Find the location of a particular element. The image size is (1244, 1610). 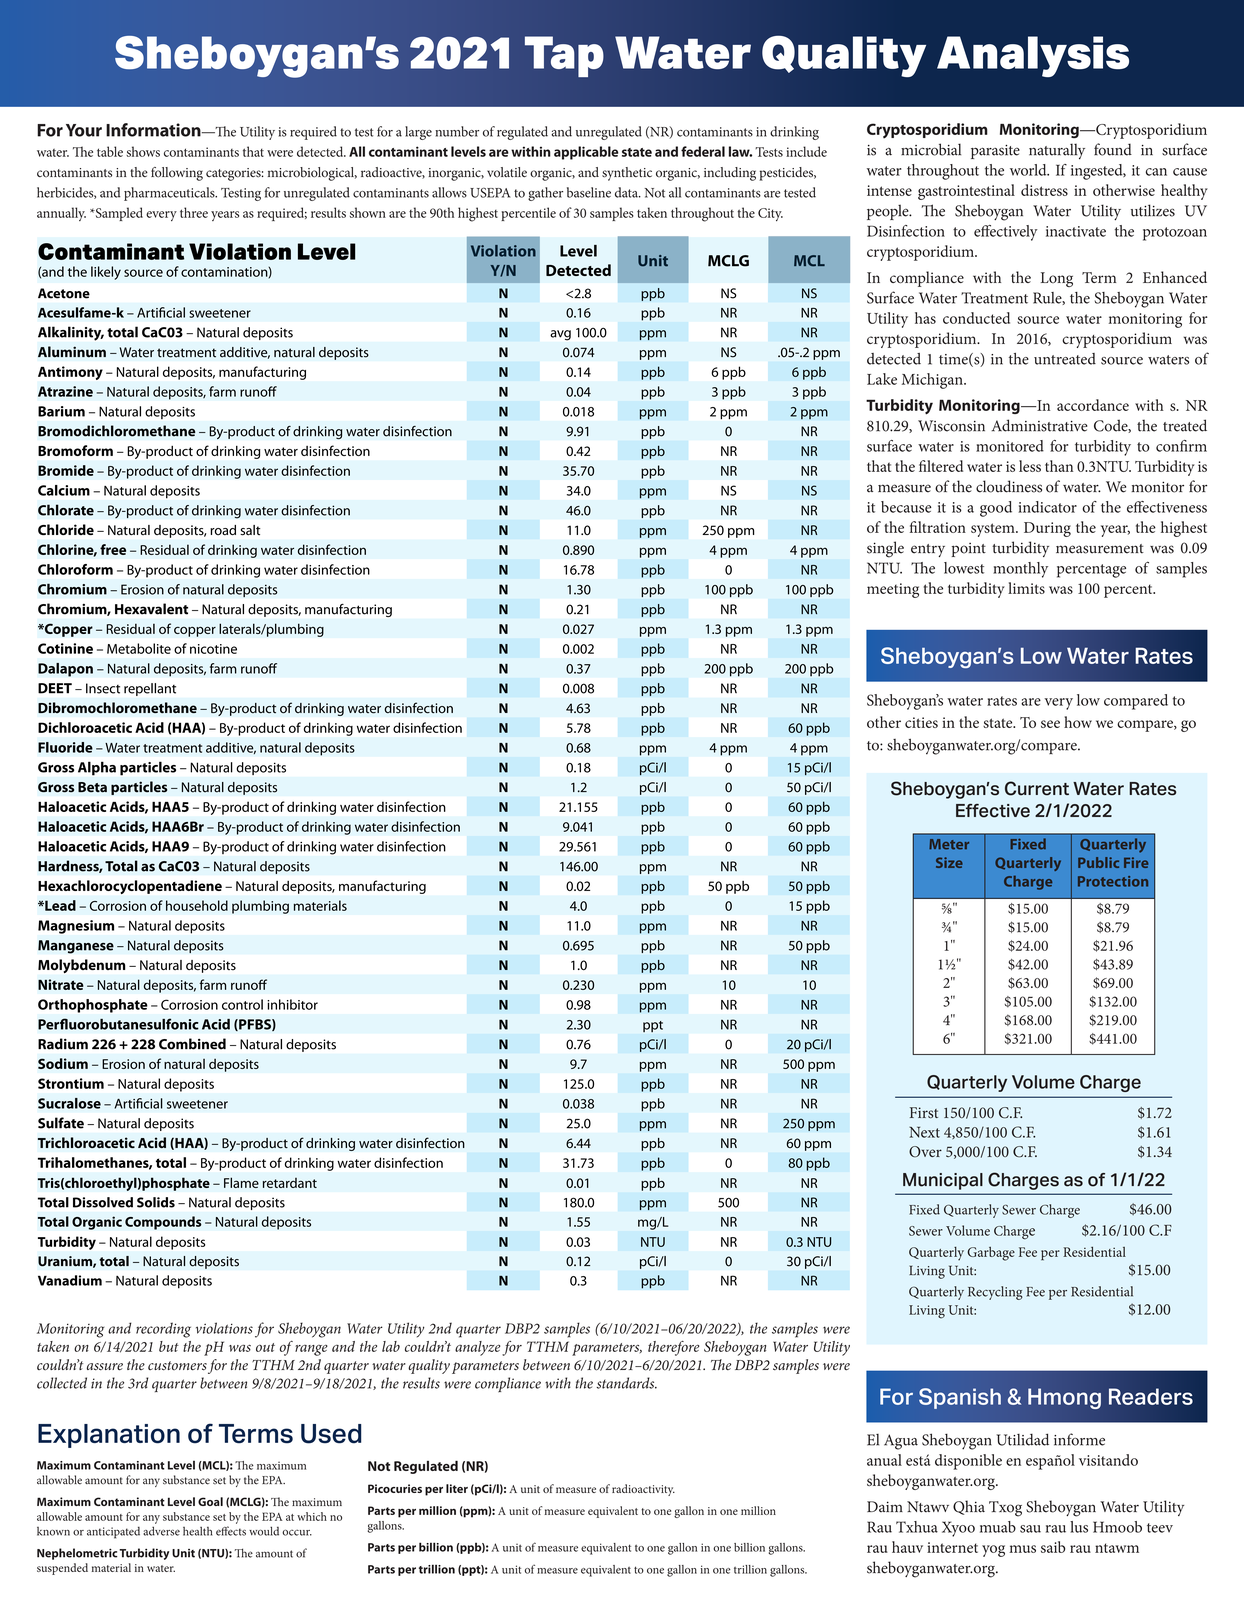

household is located at coordinates (197, 905).
